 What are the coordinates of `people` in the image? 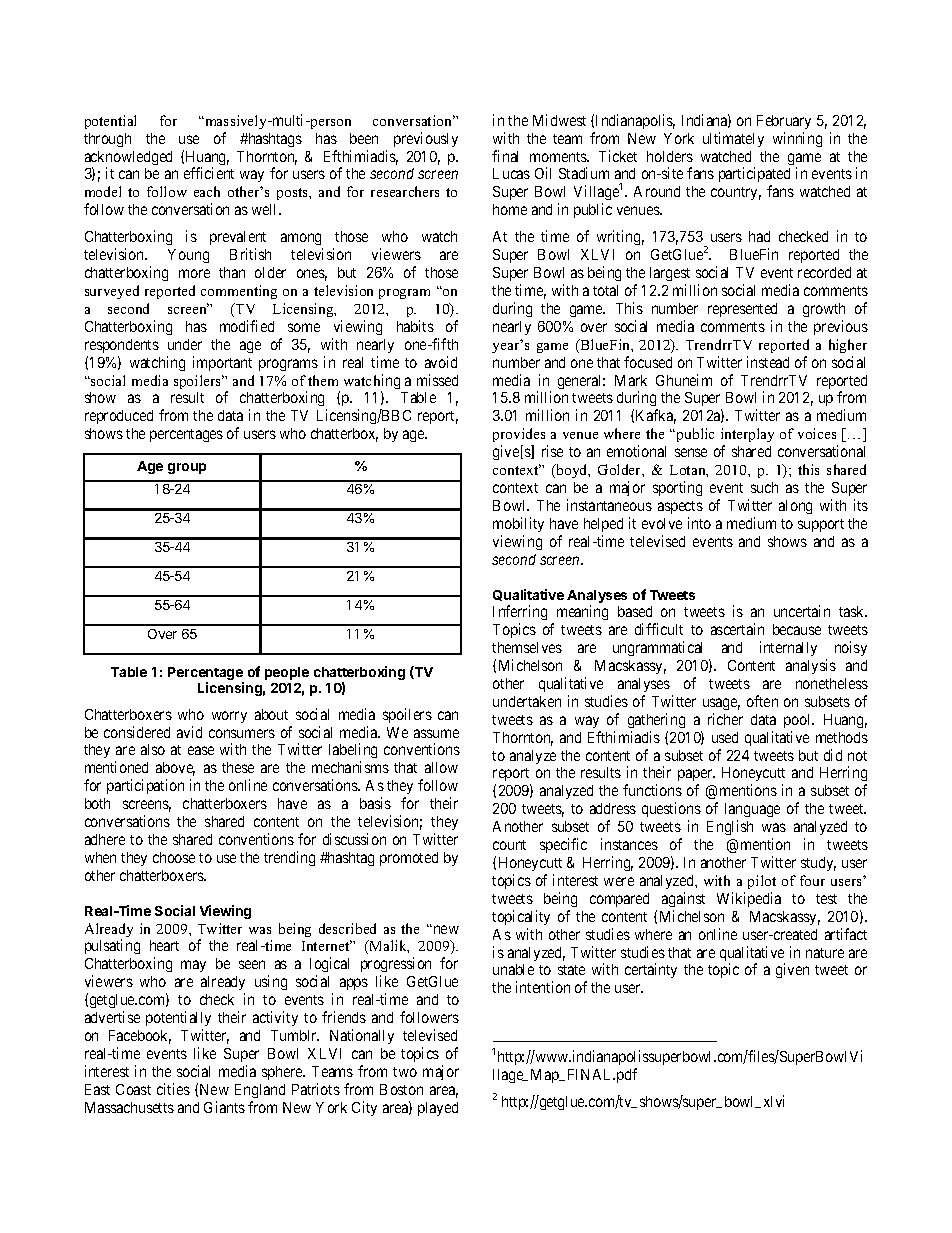 It's located at (287, 673).
